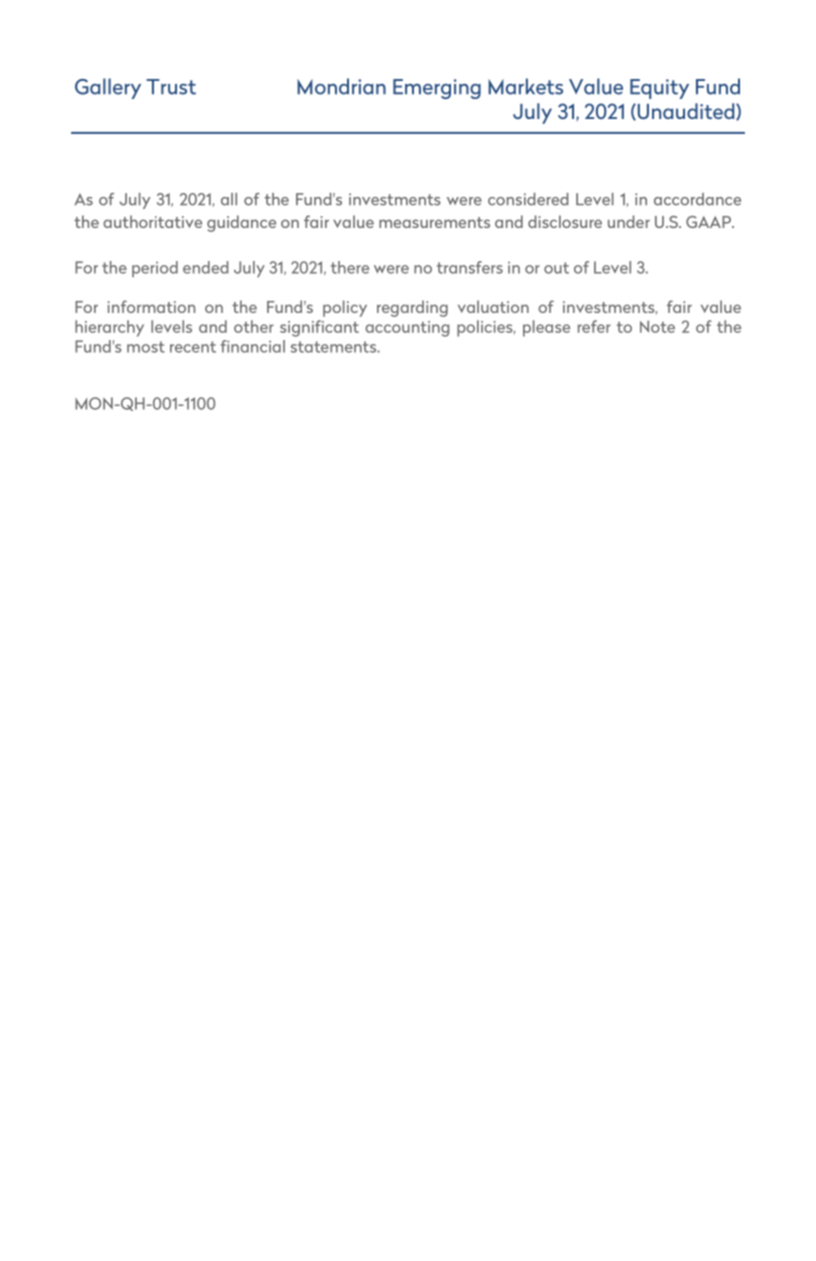  What do you see at coordinates (434, 222) in the document?
I see `measurements` at bounding box center [434, 222].
